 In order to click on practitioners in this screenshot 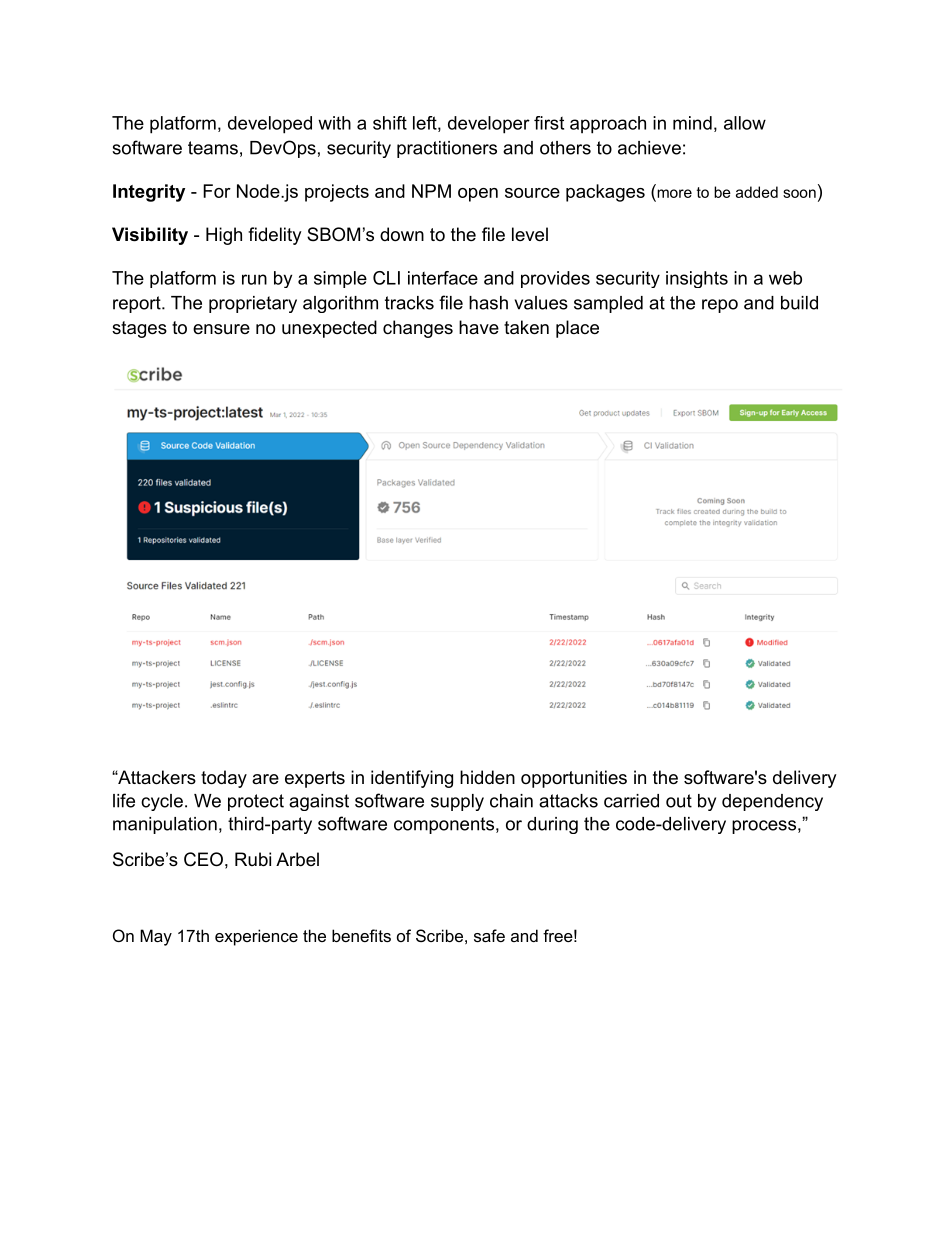, I will do `click(447, 149)`.
